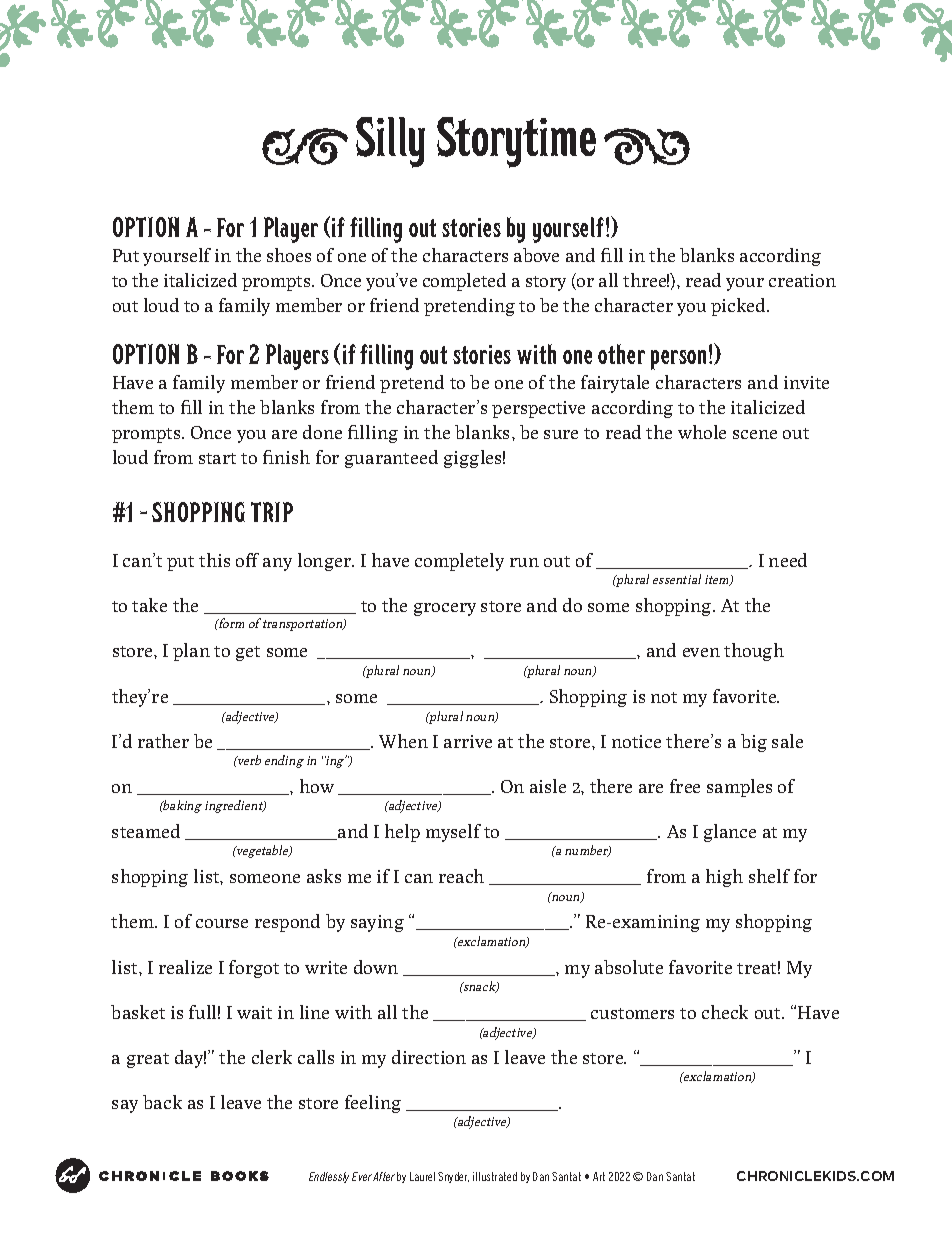 This document has width=952, height=1233. I want to click on Silly, so click(390, 142).
